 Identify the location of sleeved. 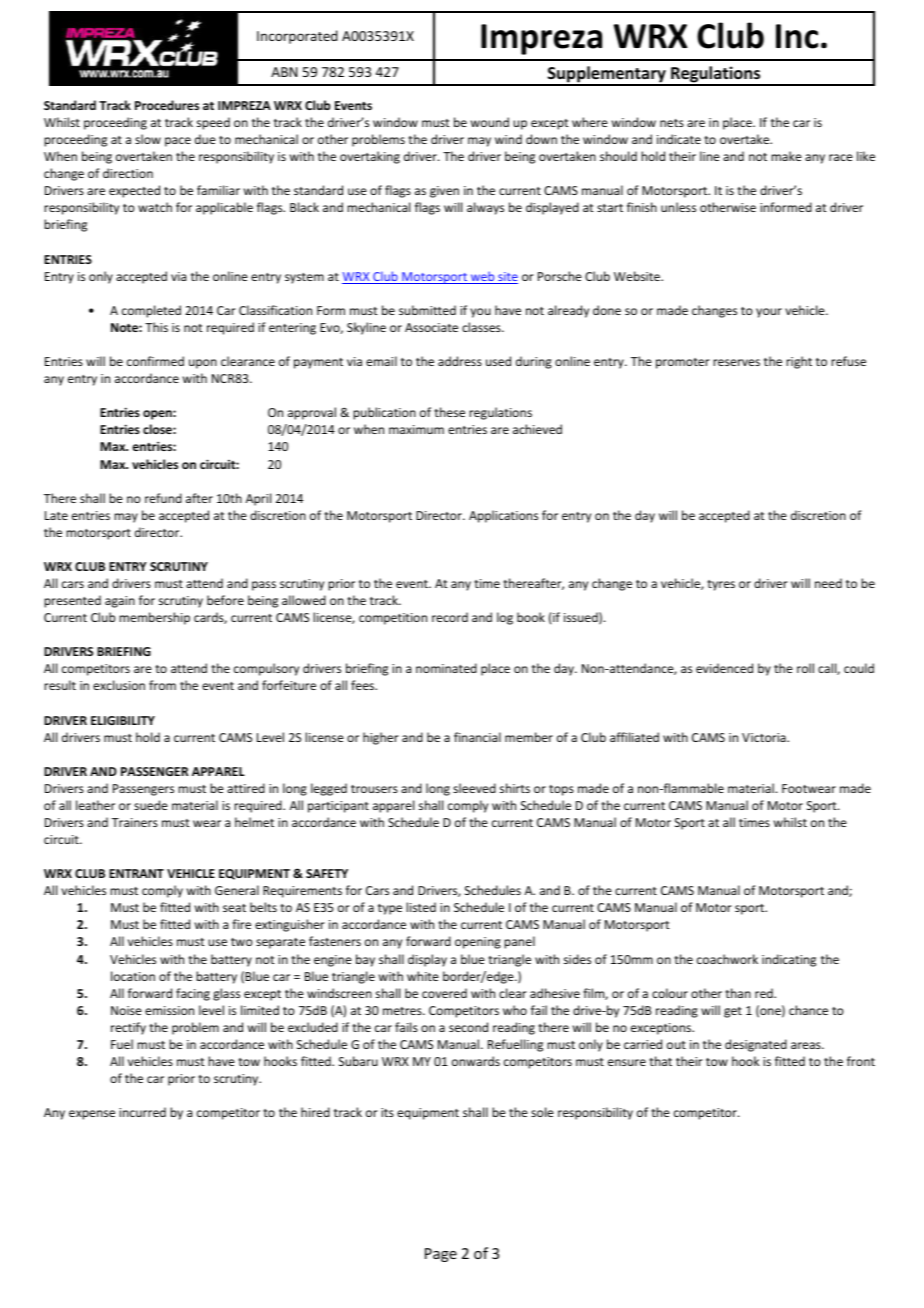
(474, 788).
